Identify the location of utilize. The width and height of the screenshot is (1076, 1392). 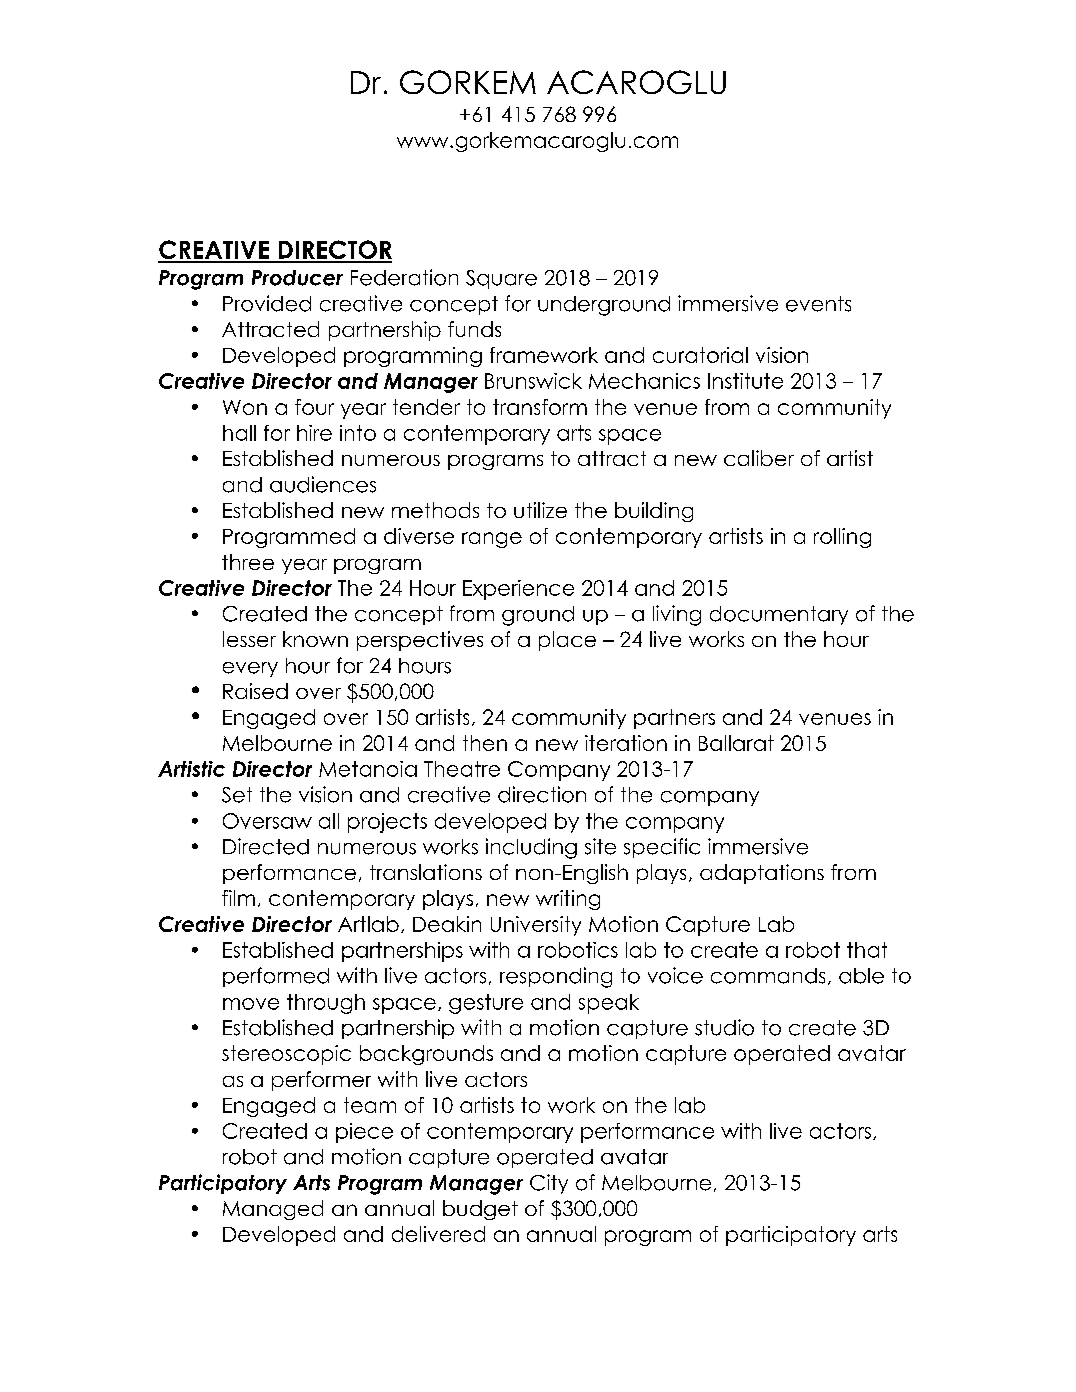
(540, 510).
